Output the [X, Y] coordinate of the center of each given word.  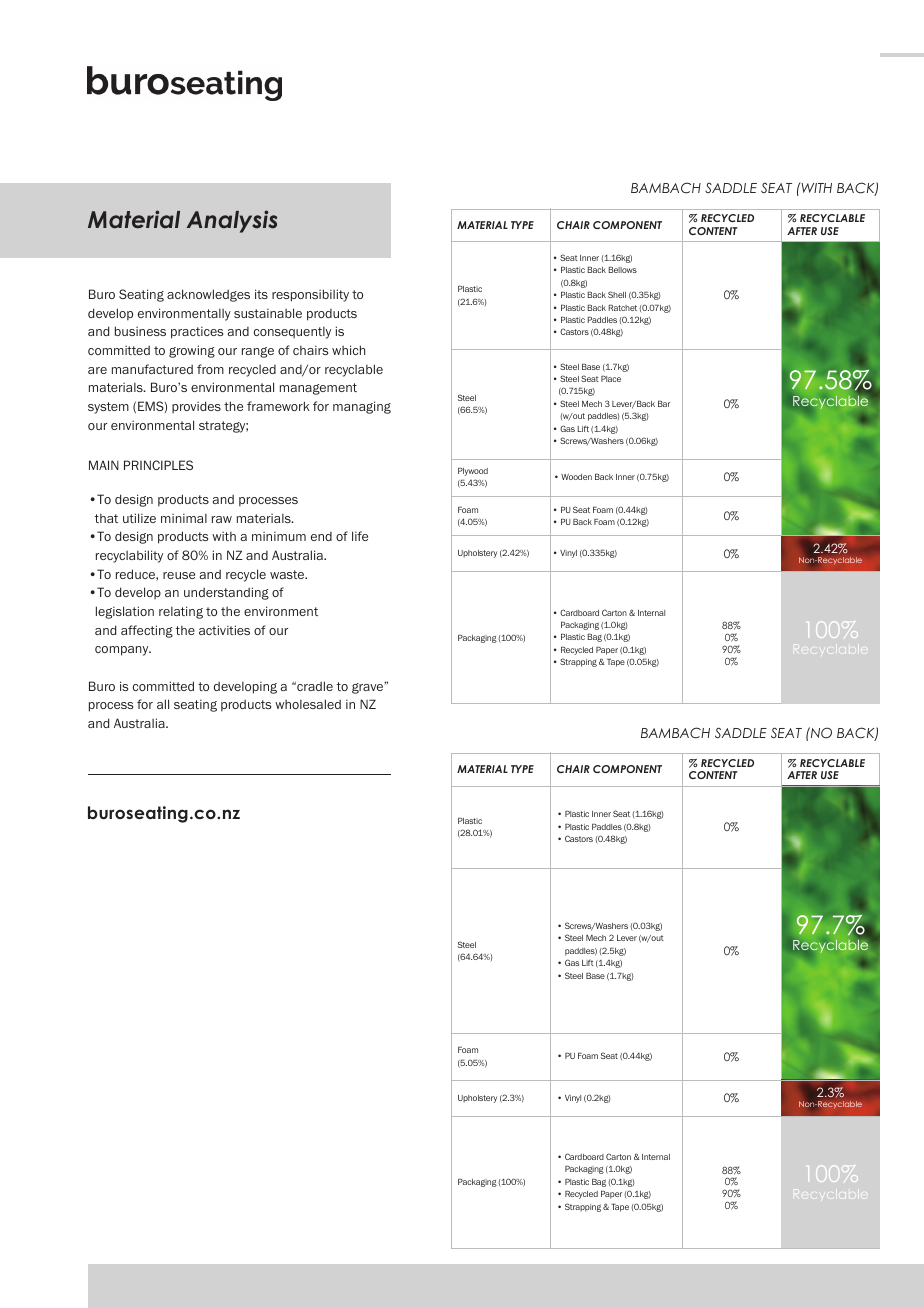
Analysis [232, 221]
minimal [184, 518]
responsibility [310, 295]
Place [611, 378]
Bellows [622, 269]
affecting [147, 631]
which [349, 350]
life [360, 536]
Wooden [576, 477]
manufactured [152, 369]
